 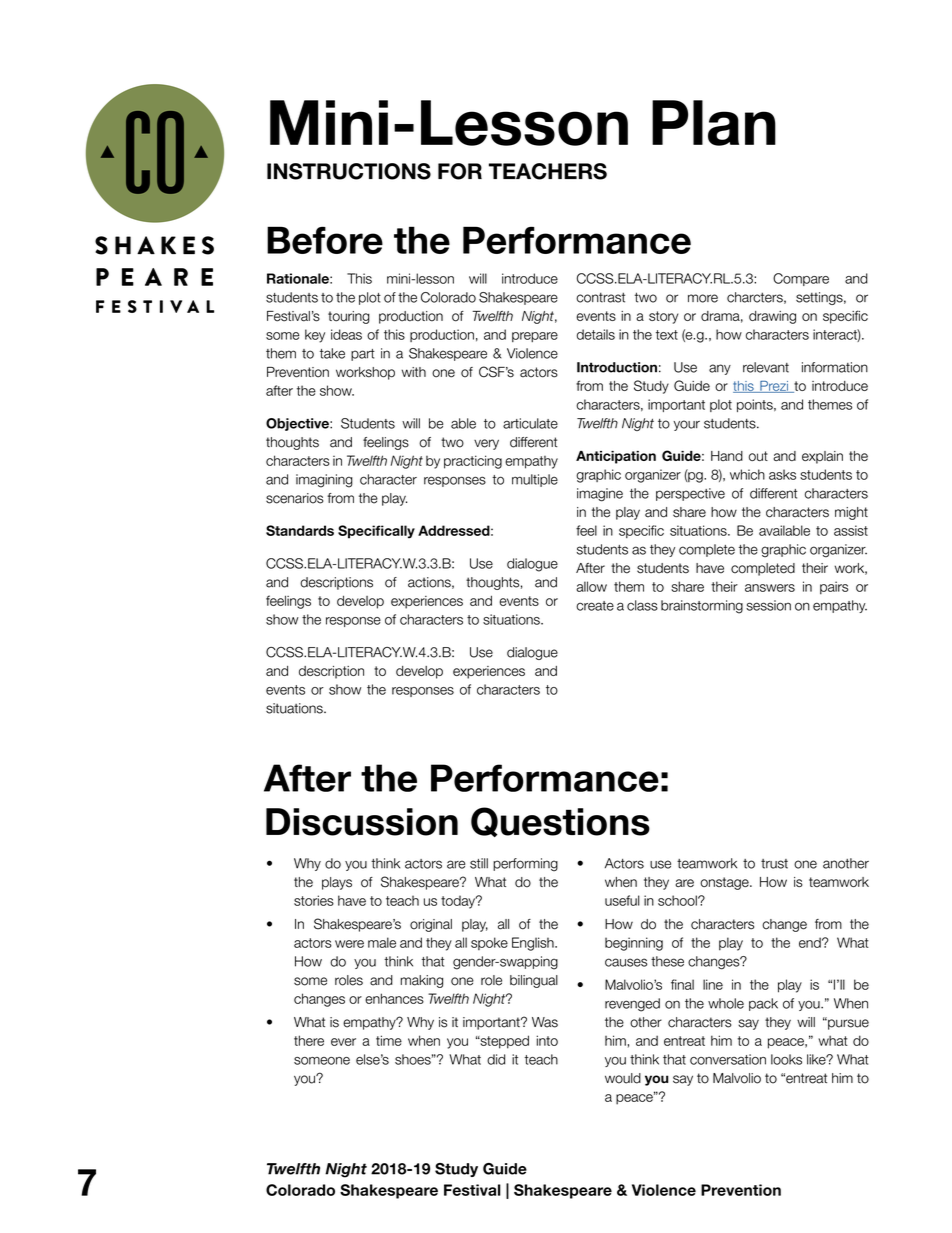 I want to click on imagining, so click(x=324, y=481).
